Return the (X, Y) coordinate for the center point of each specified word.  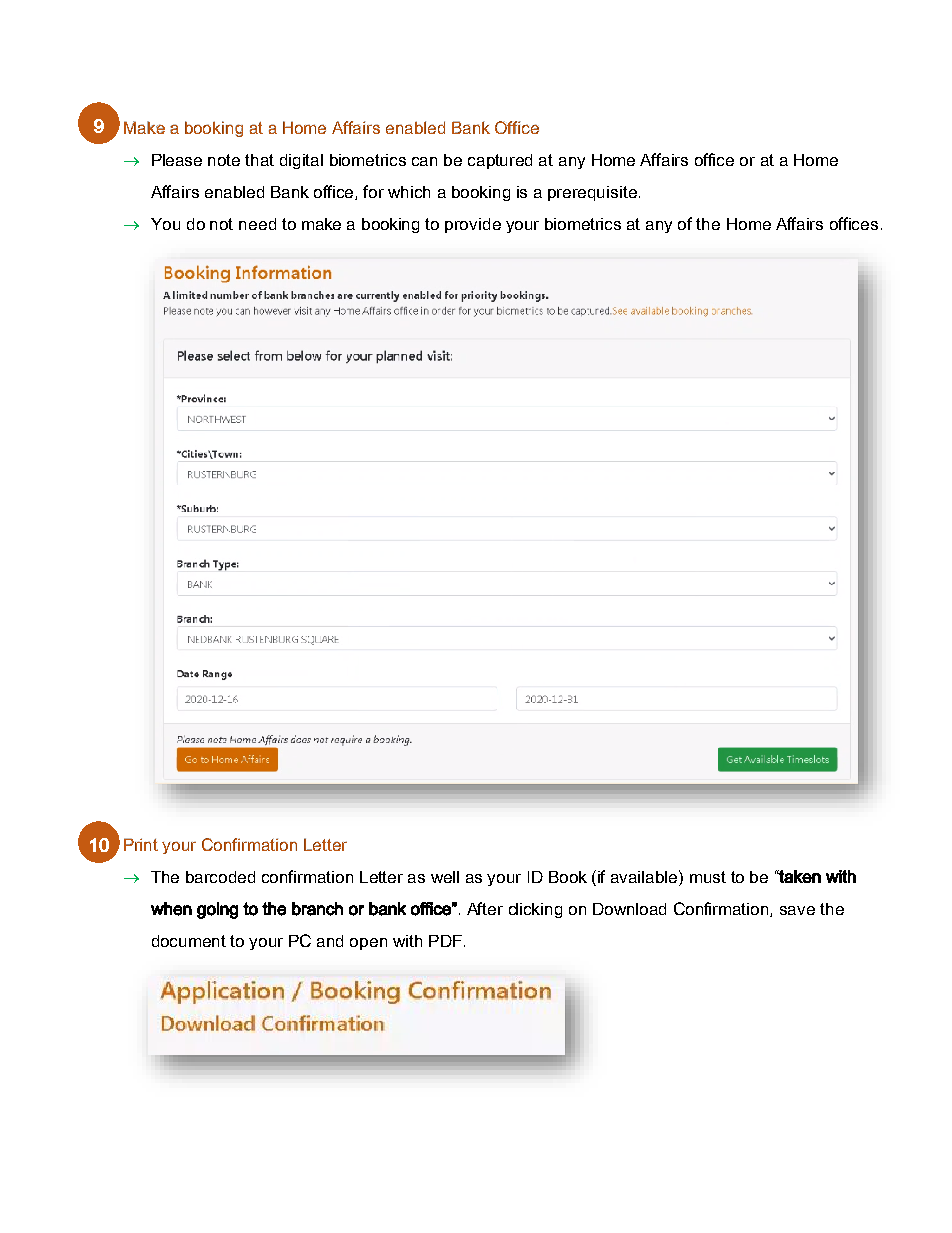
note (224, 160)
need (257, 224)
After (485, 908)
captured (500, 161)
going (217, 910)
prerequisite (592, 193)
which (409, 192)
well (445, 877)
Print (141, 844)
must (708, 877)
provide (473, 225)
